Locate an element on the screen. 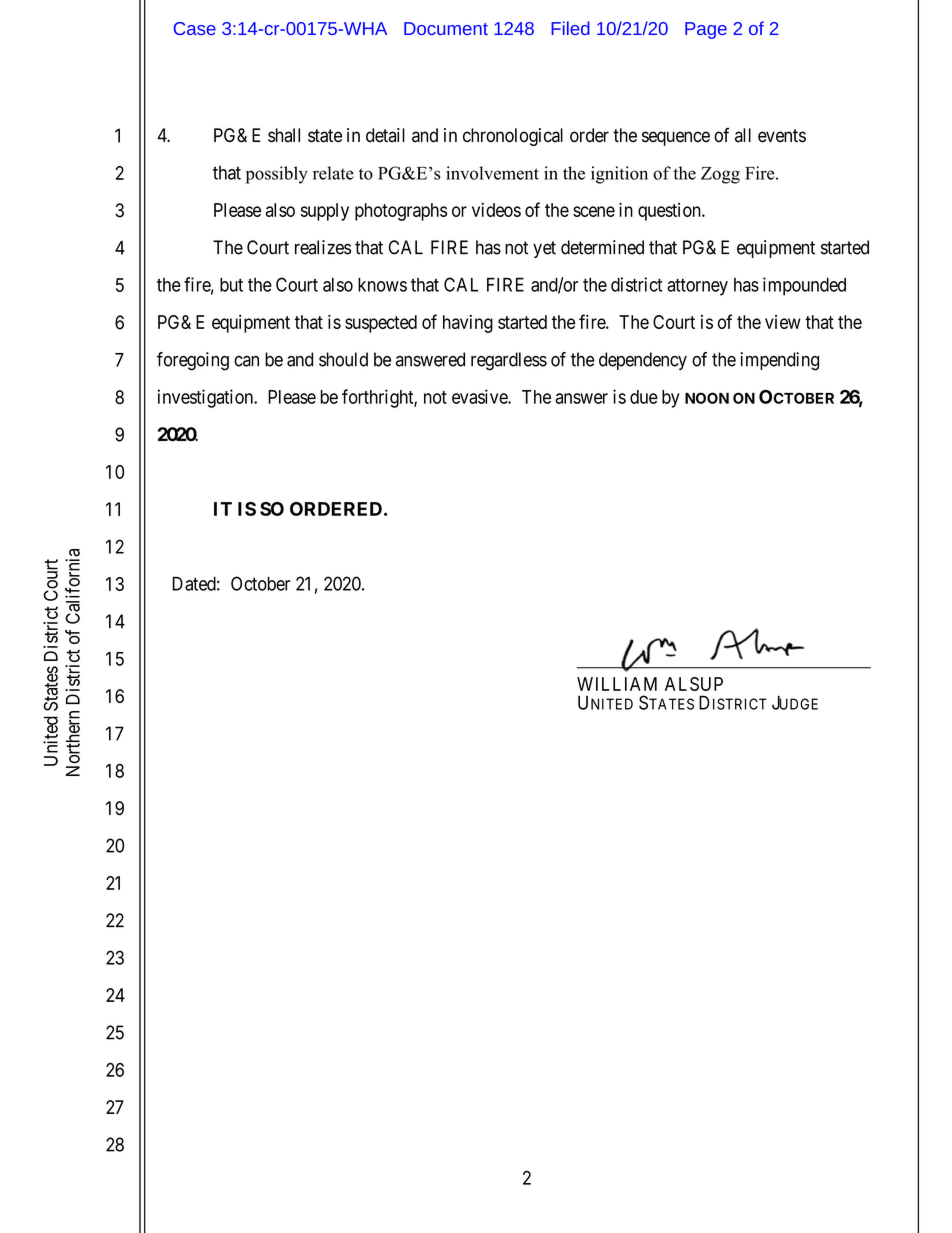 This screenshot has width=952, height=1233. videos is located at coordinates (496, 209).
